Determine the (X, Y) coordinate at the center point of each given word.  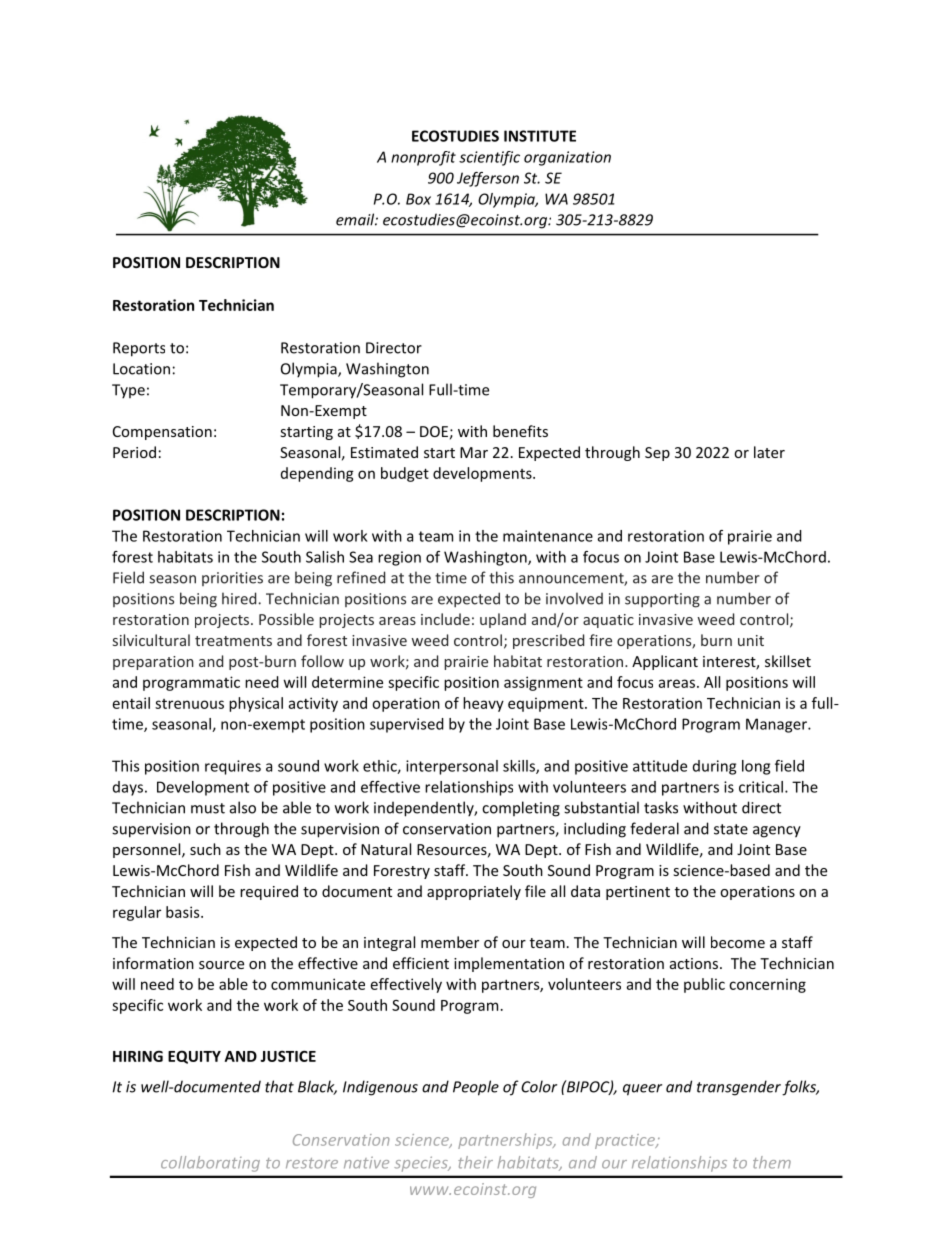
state (731, 829)
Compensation (162, 433)
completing (521, 809)
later (769, 452)
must (208, 808)
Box (418, 199)
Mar (474, 452)
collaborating (210, 1164)
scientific (489, 158)
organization (567, 158)
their (475, 1162)
